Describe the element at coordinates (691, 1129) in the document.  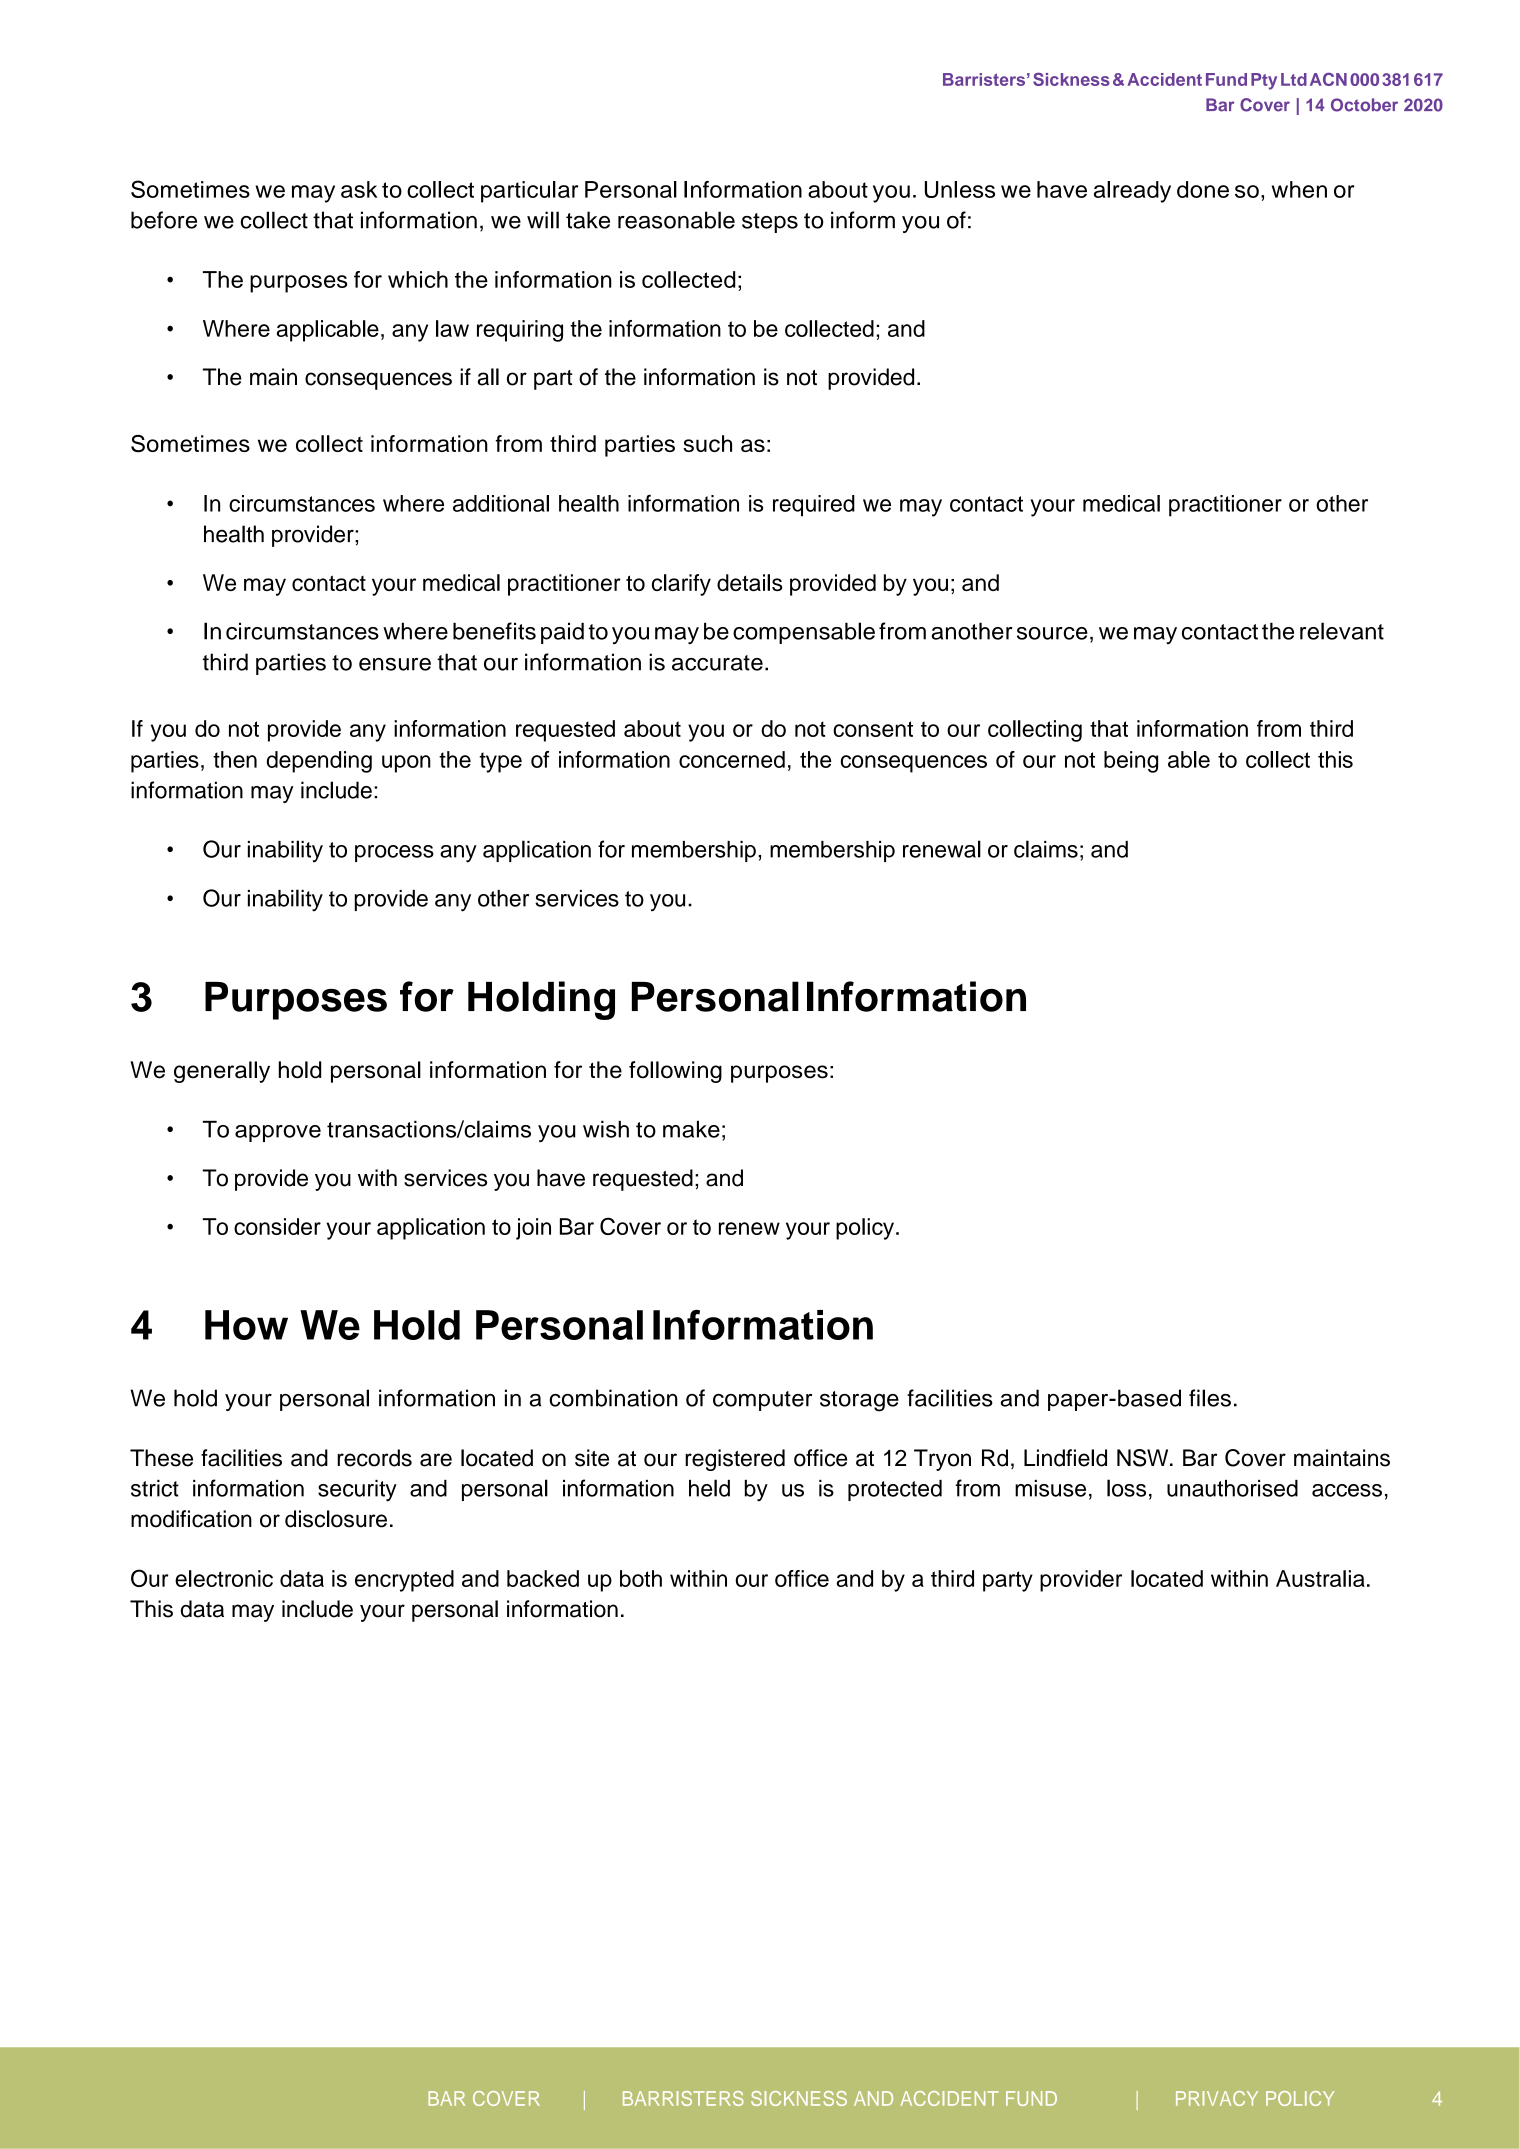
I see `make` at that location.
